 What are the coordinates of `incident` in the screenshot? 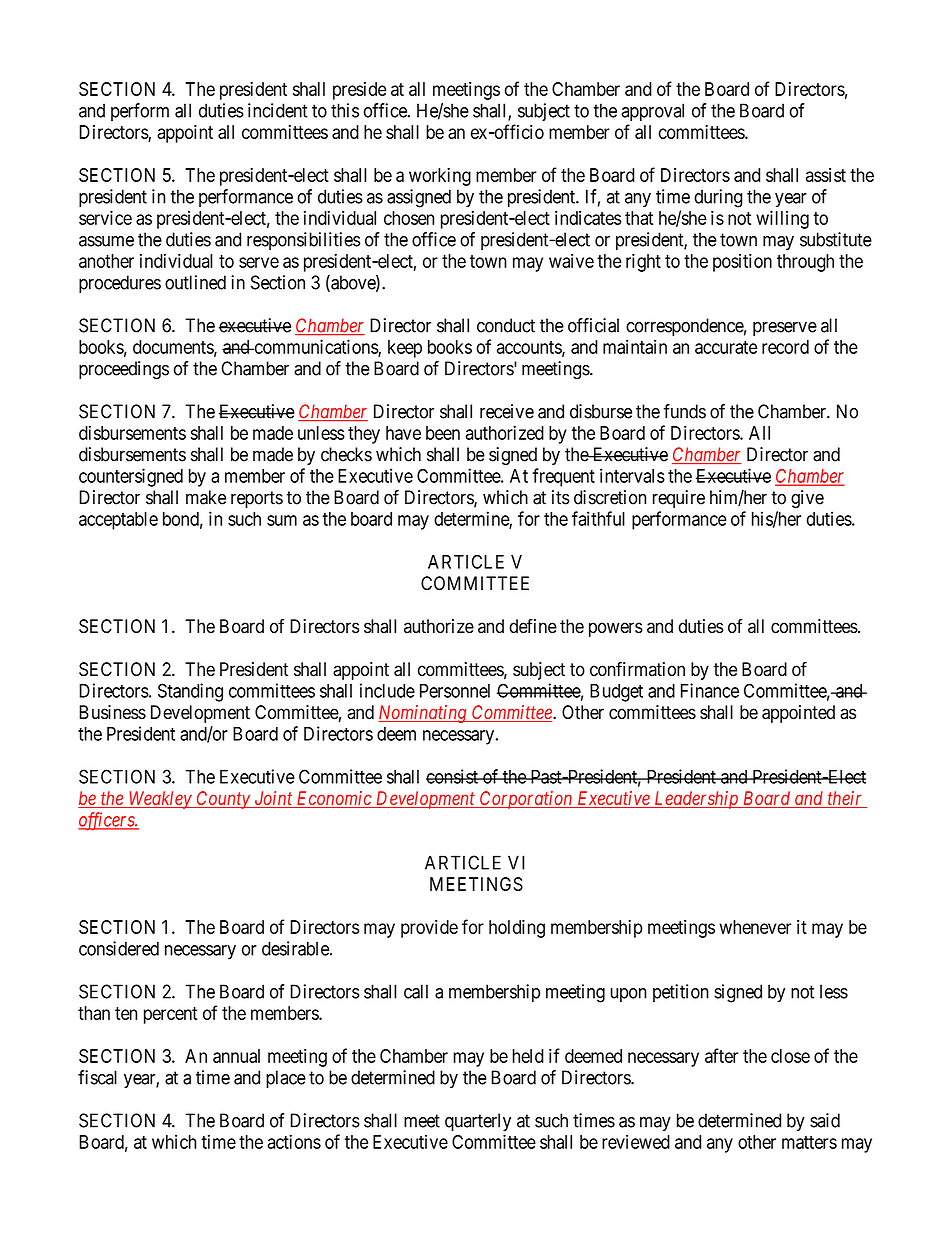 It's located at (278, 110).
